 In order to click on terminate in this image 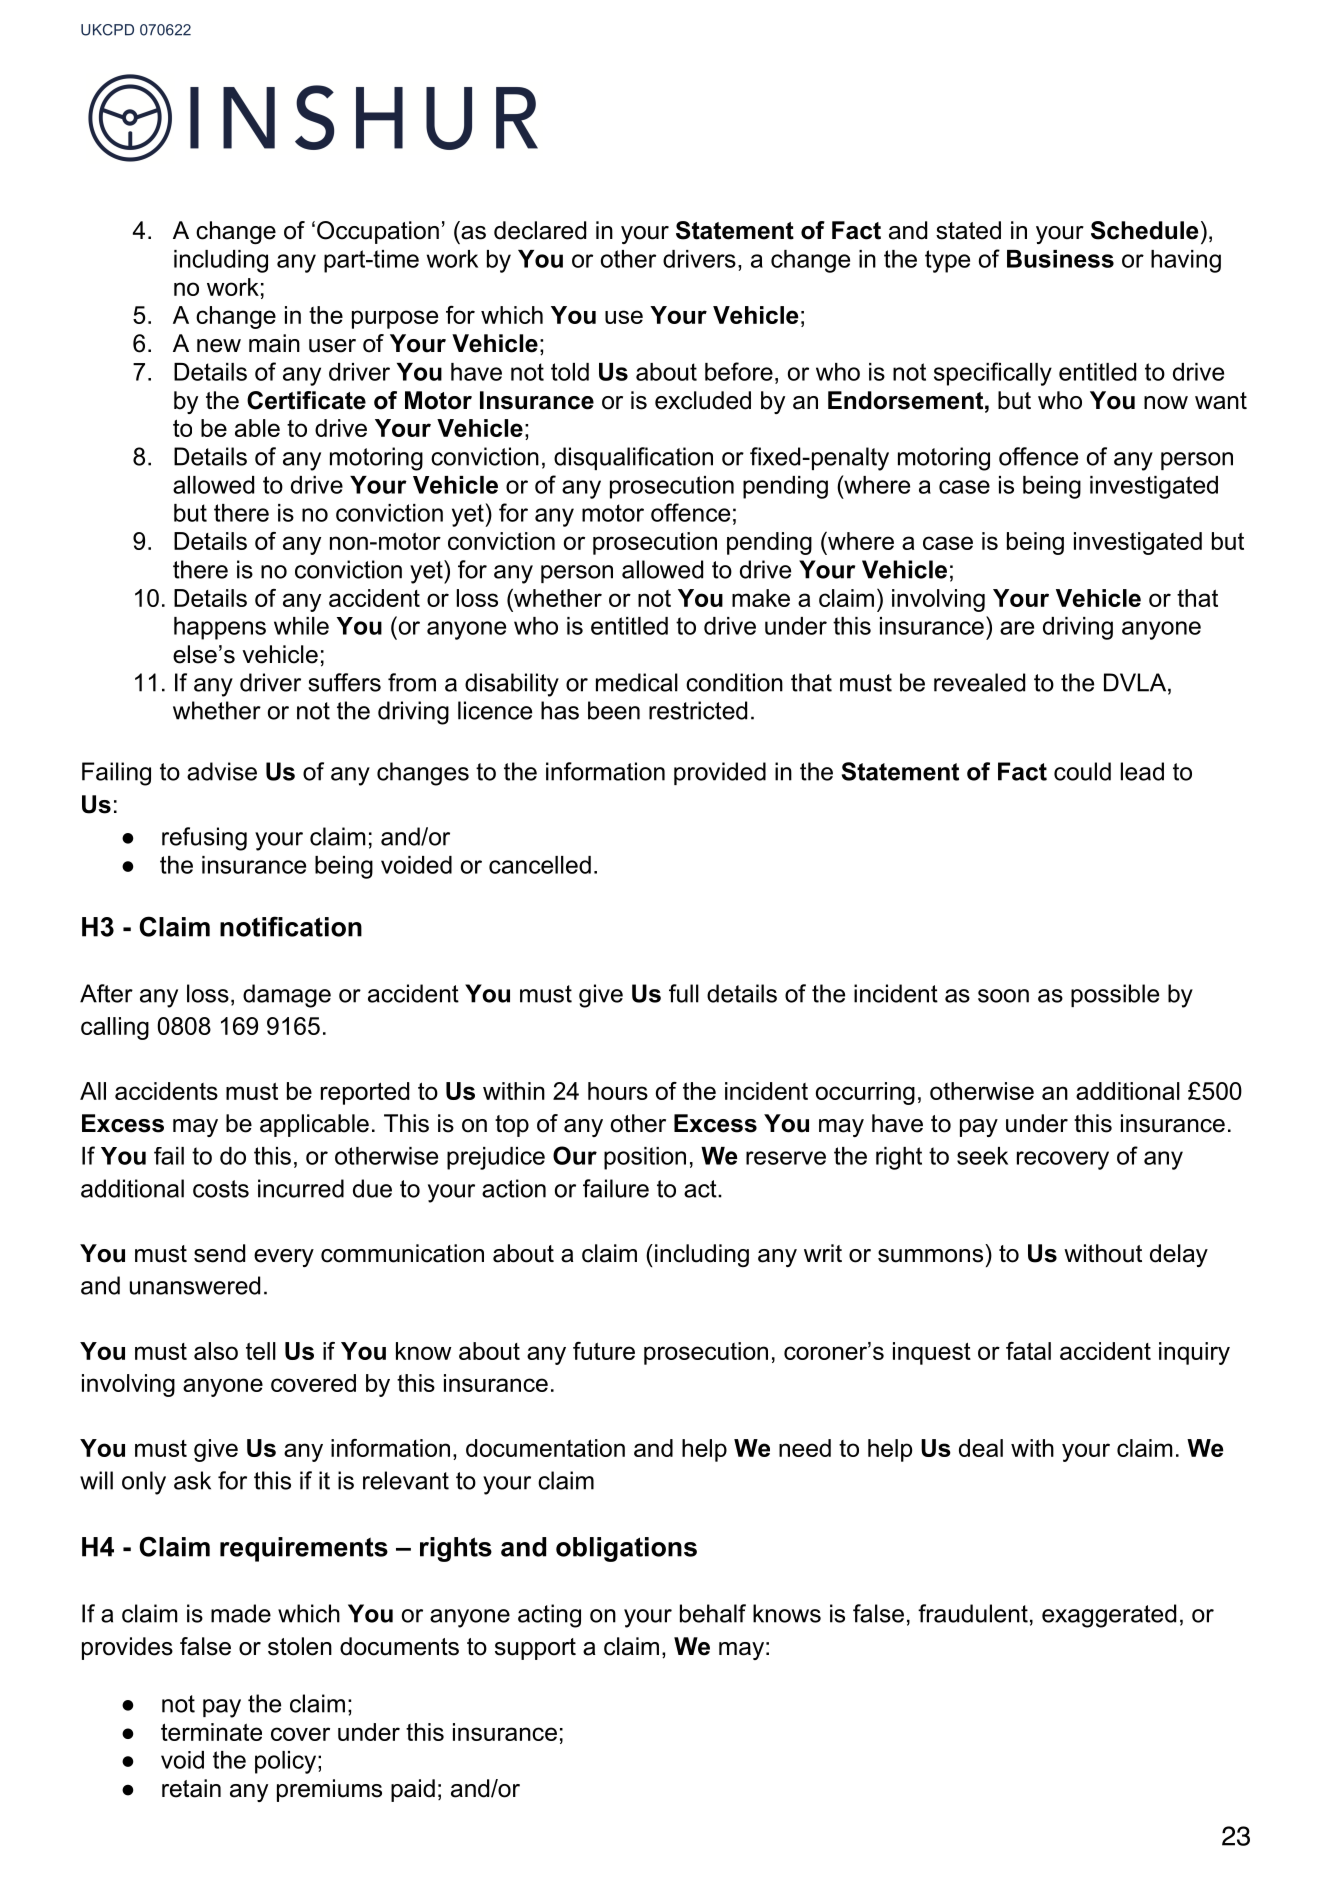, I will do `click(211, 1732)`.
